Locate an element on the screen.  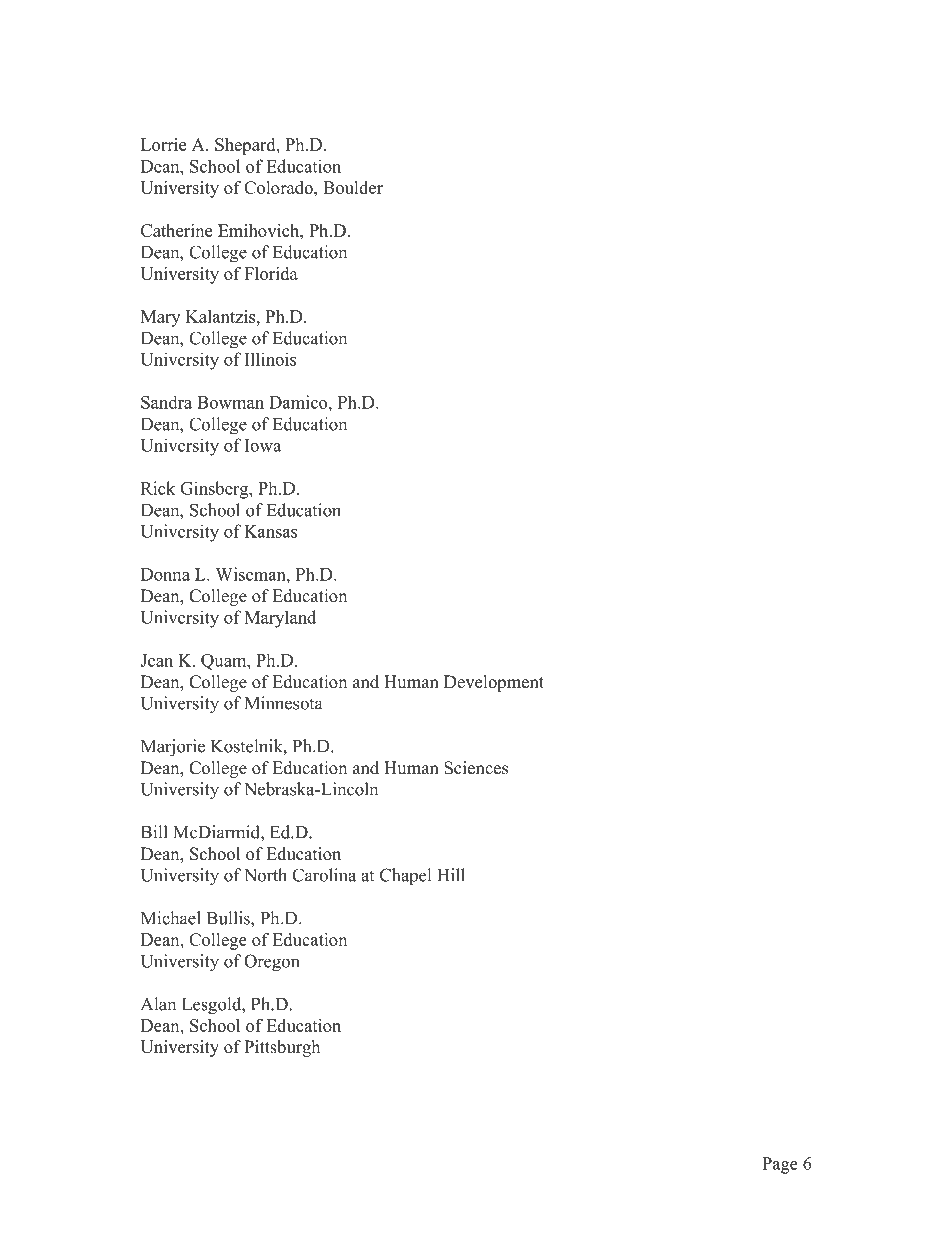
Colorado is located at coordinates (279, 187).
